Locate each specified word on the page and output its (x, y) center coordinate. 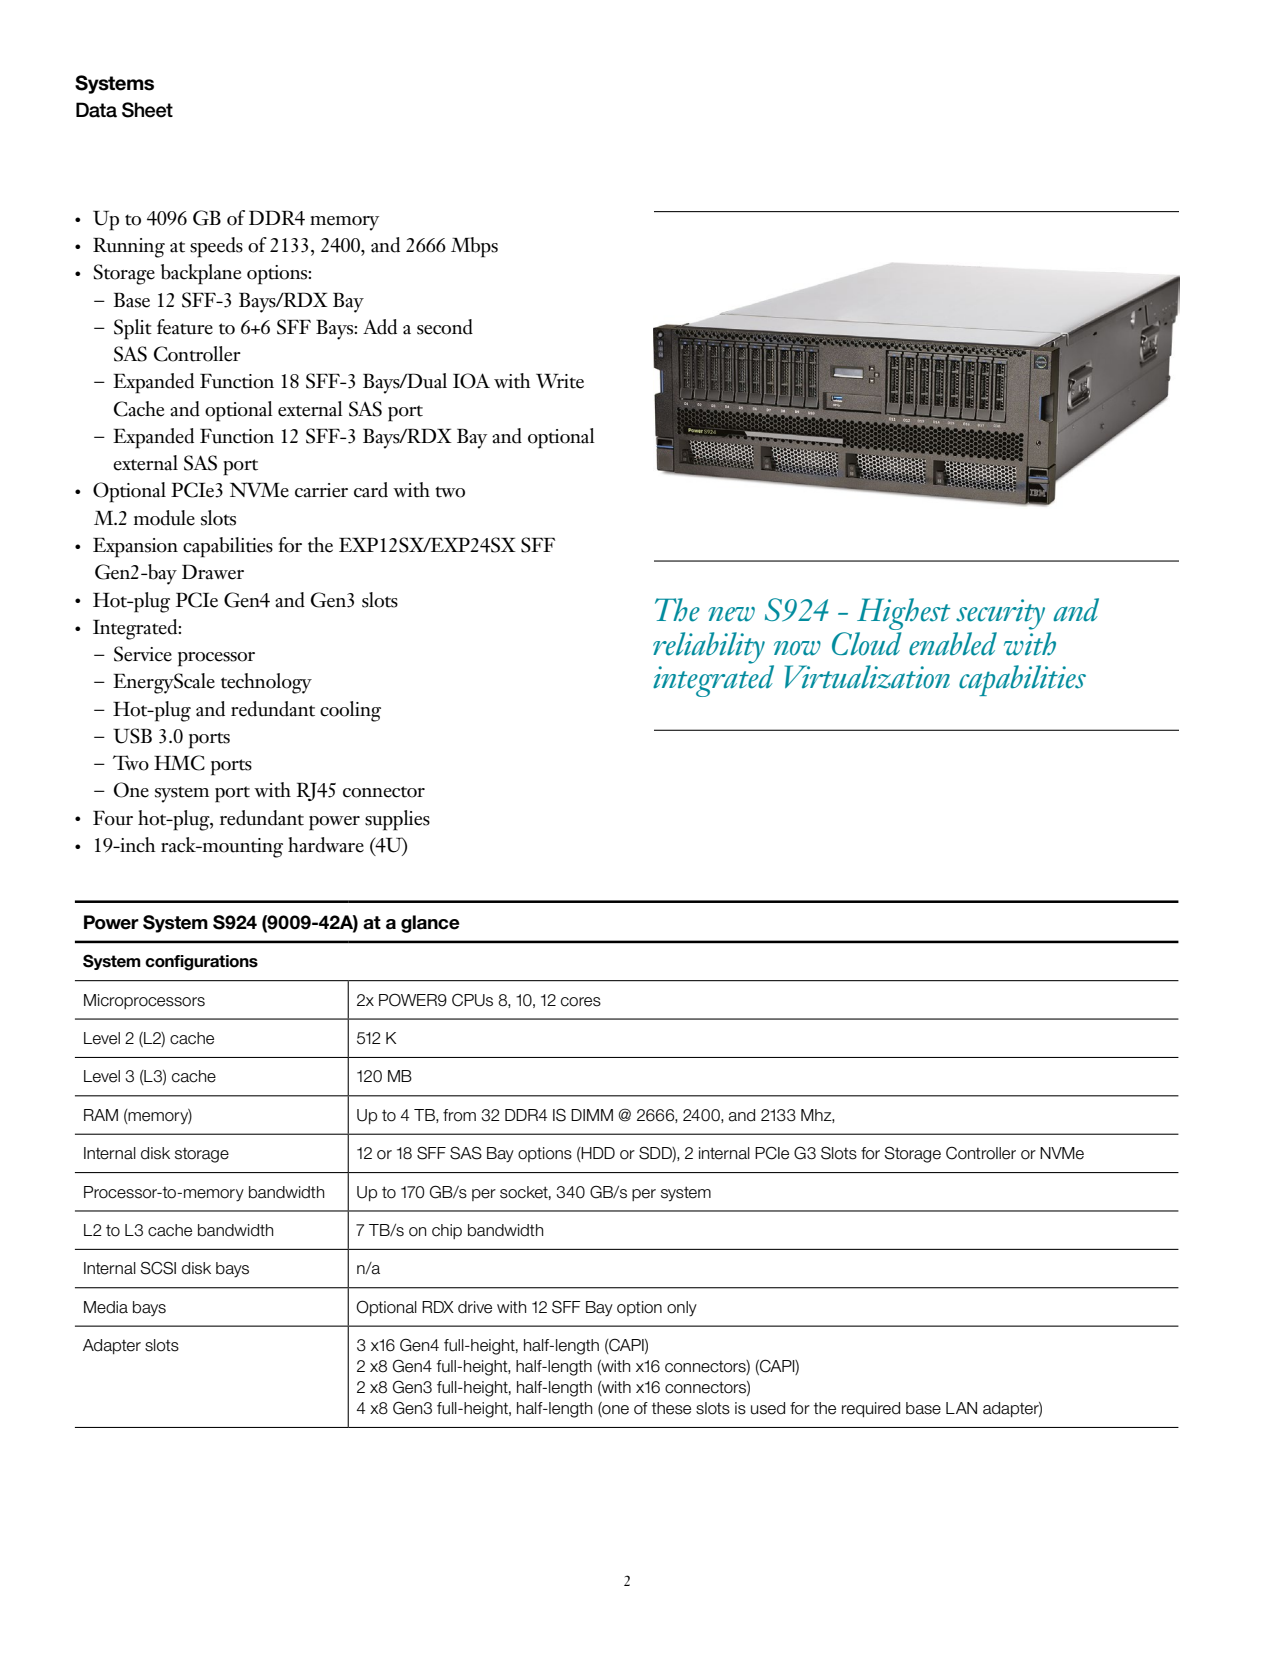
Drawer (213, 572)
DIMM (592, 1115)
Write (560, 381)
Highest (903, 615)
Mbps (474, 247)
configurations (201, 963)
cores (581, 1002)
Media (106, 1307)
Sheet (147, 110)
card (371, 490)
